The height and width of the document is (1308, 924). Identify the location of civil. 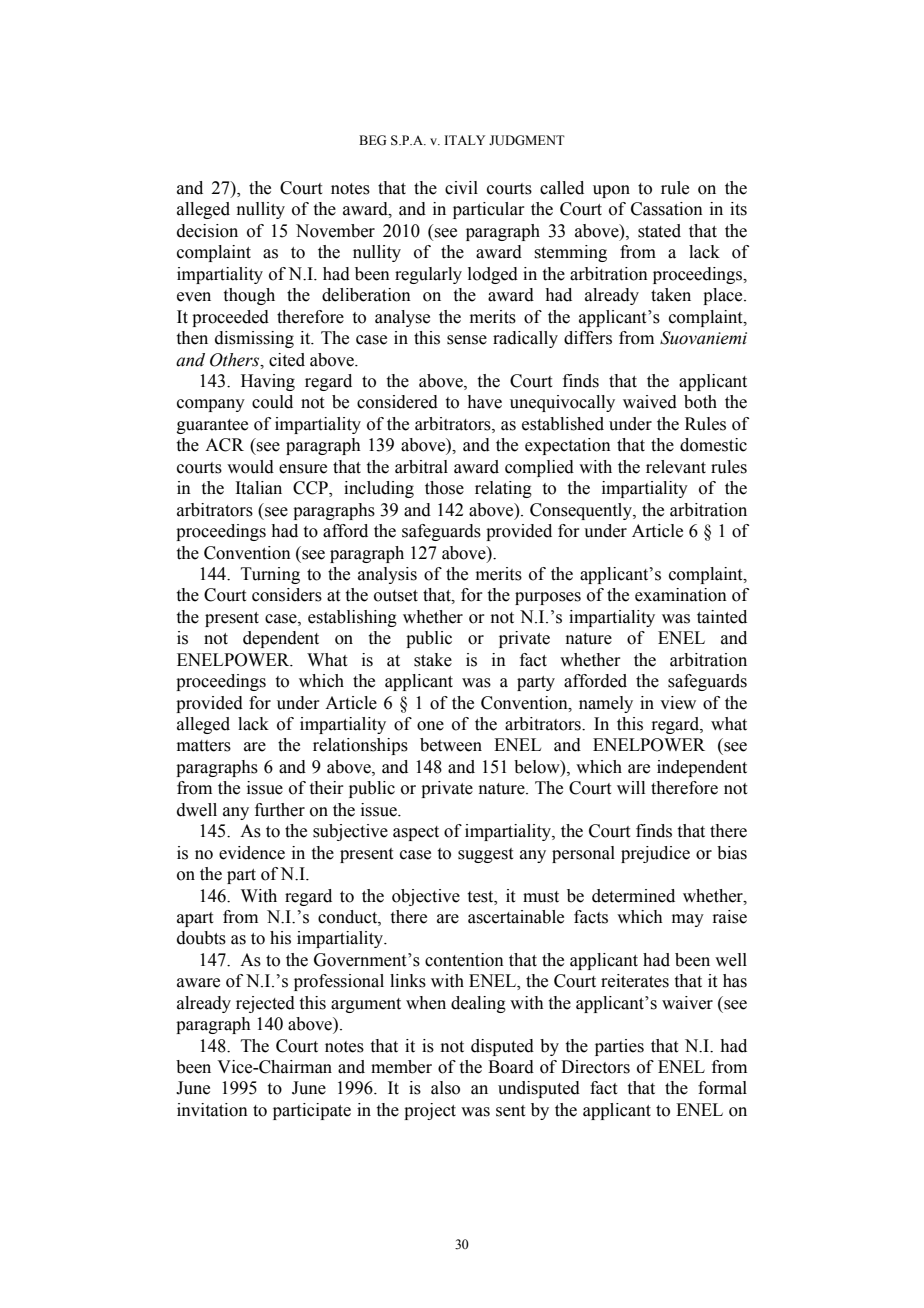
(461, 188).
